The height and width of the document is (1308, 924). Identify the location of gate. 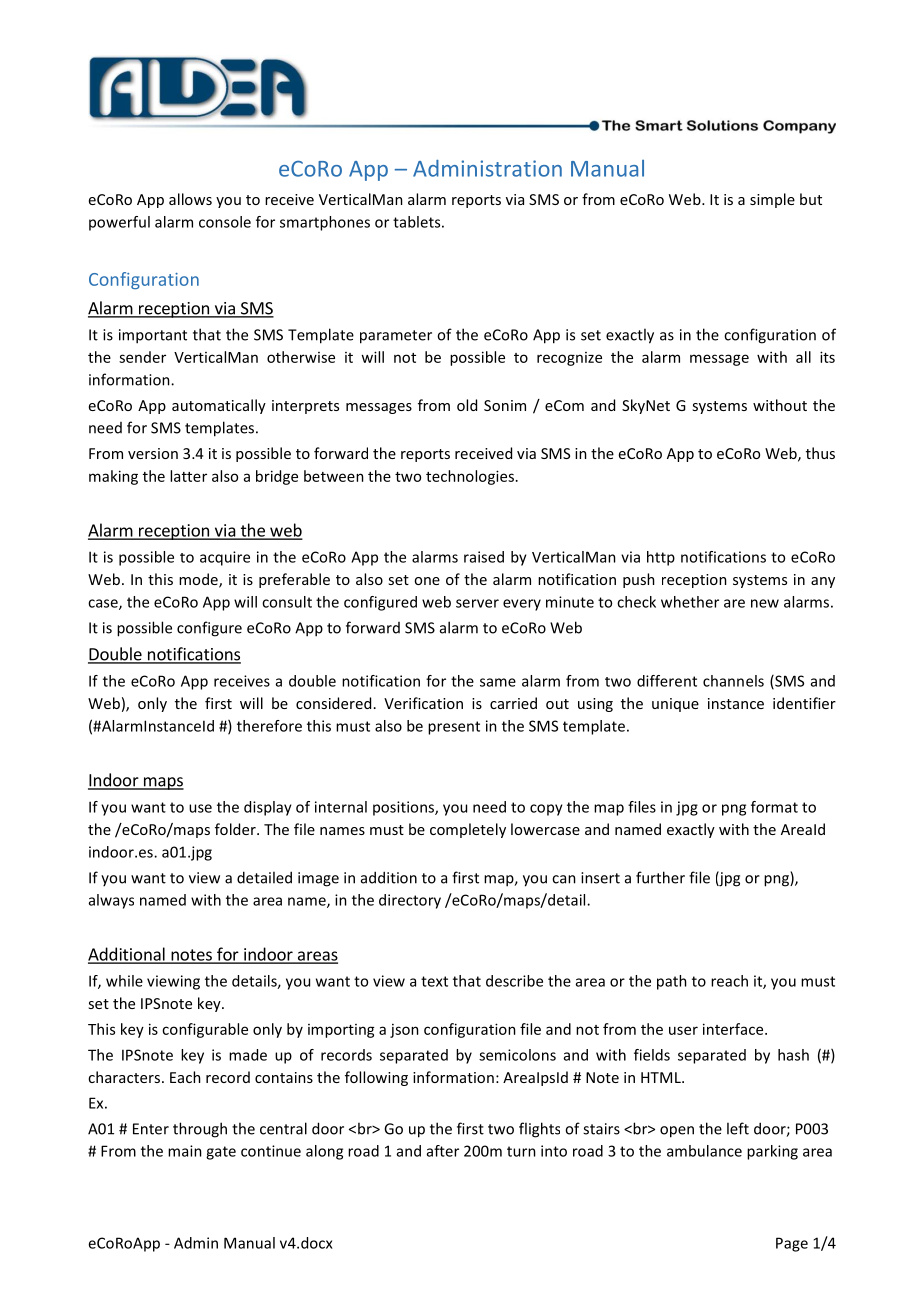
(221, 1153).
